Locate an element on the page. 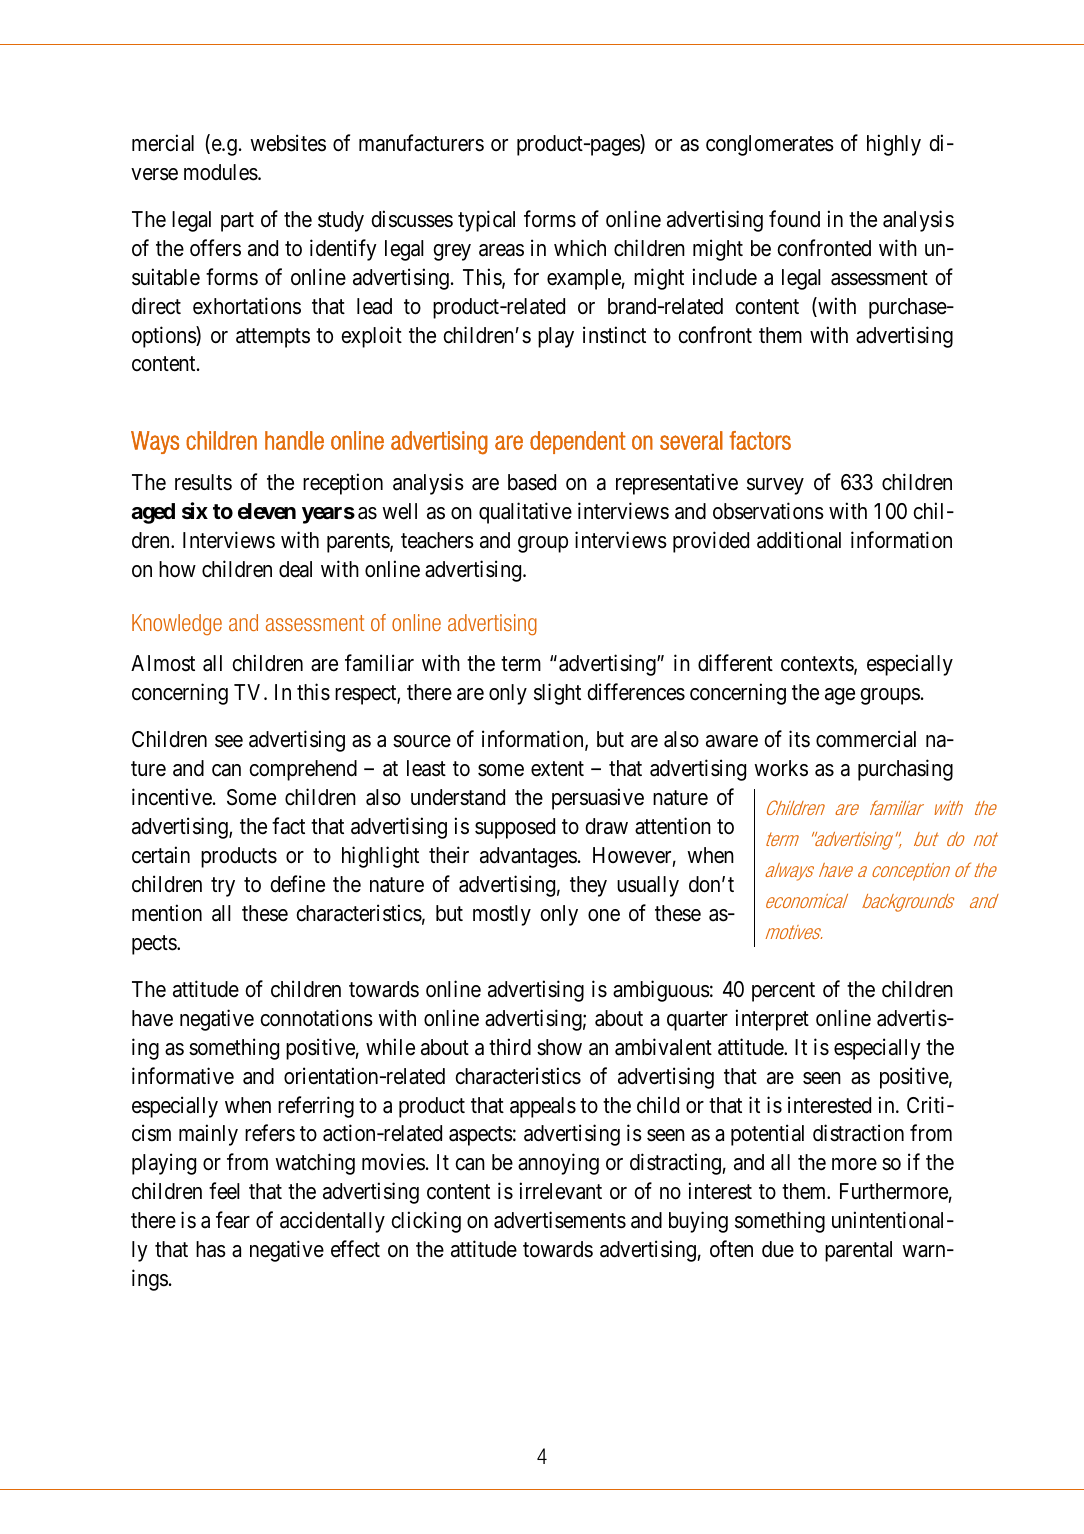  conglomerates is located at coordinates (770, 145).
